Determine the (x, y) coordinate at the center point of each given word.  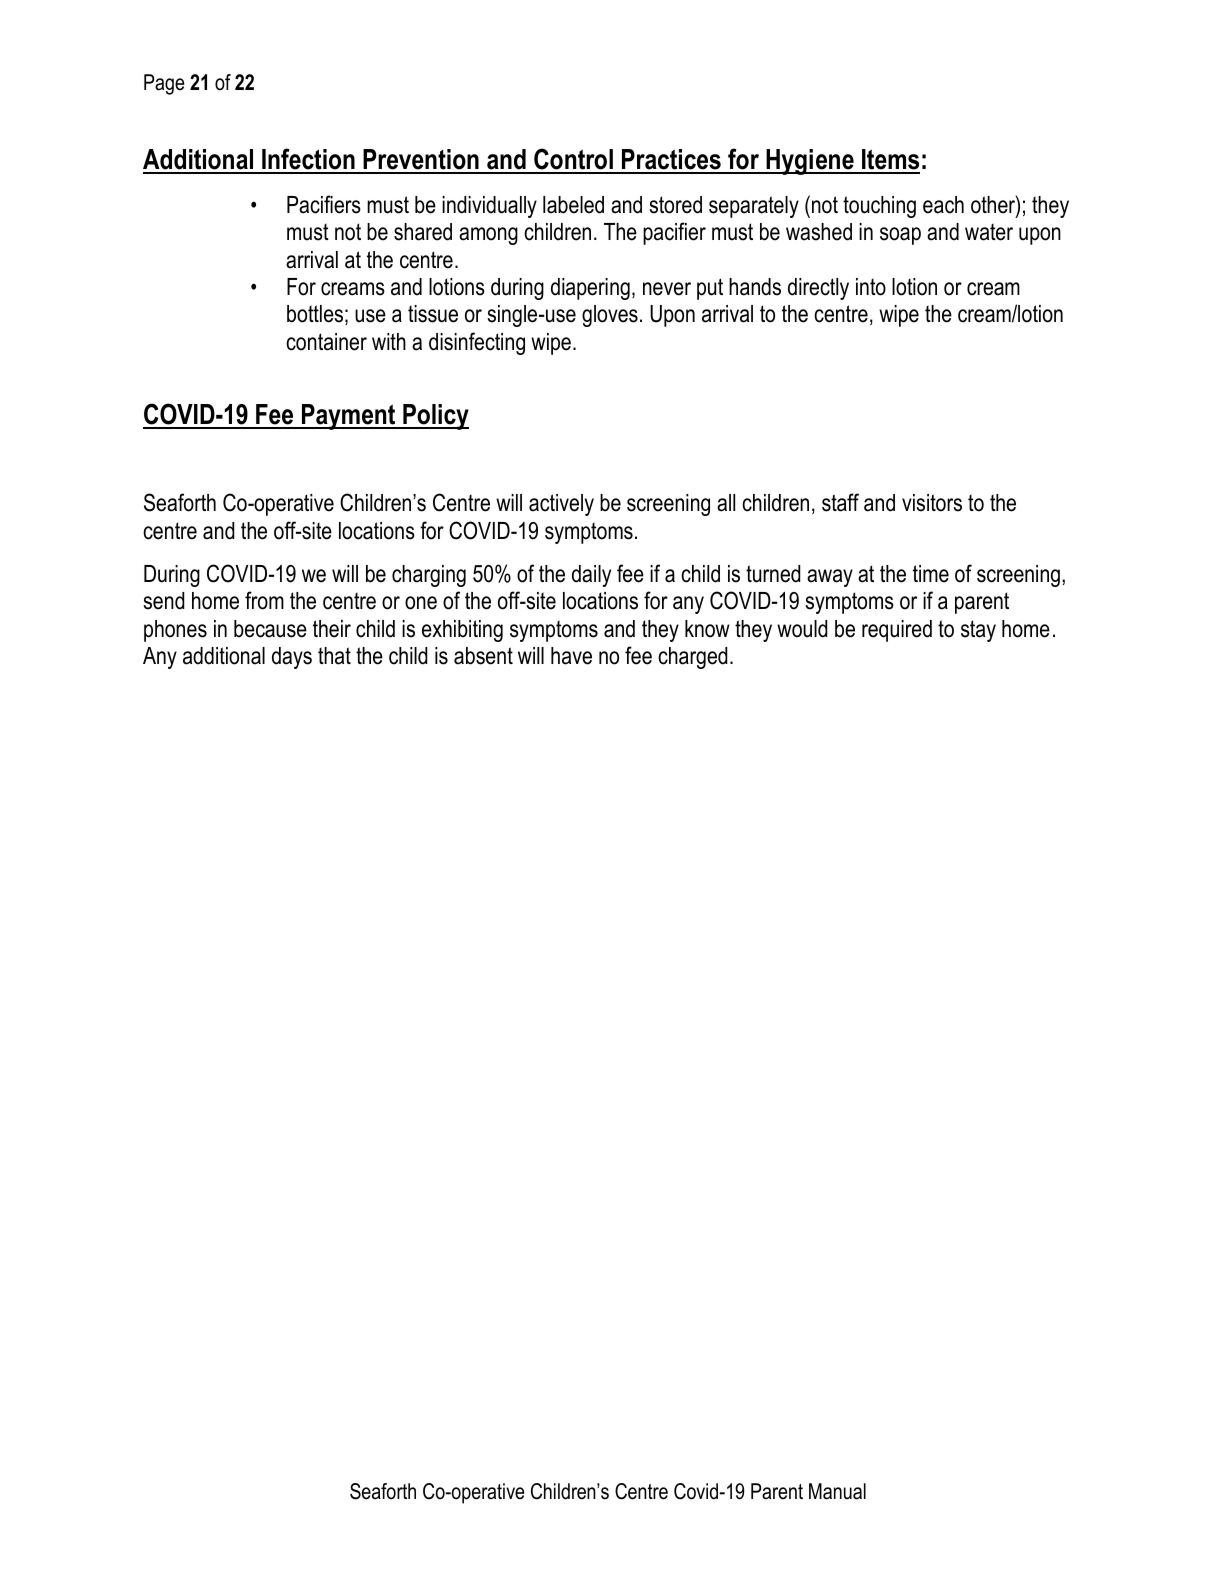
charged (692, 658)
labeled (573, 205)
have (571, 656)
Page (164, 84)
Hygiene (810, 162)
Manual (837, 1491)
